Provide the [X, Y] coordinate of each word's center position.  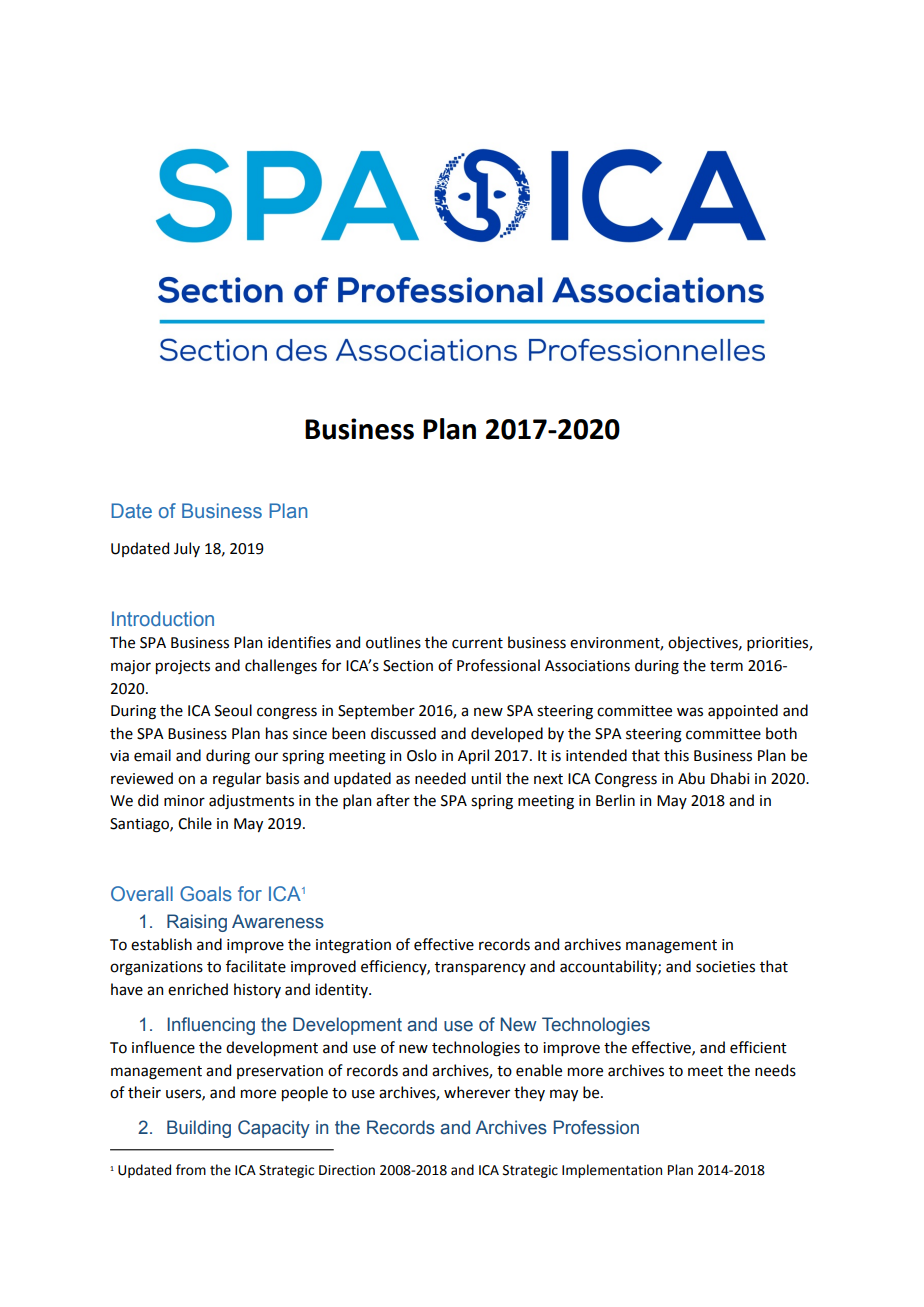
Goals [206, 893]
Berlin [615, 800]
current [477, 643]
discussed [403, 733]
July [187, 549]
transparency [480, 968]
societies [725, 967]
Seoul [233, 710]
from [191, 1170]
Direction [347, 1170]
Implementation [612, 1171]
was [690, 712]
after [393, 800]
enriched [198, 989]
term [726, 666]
